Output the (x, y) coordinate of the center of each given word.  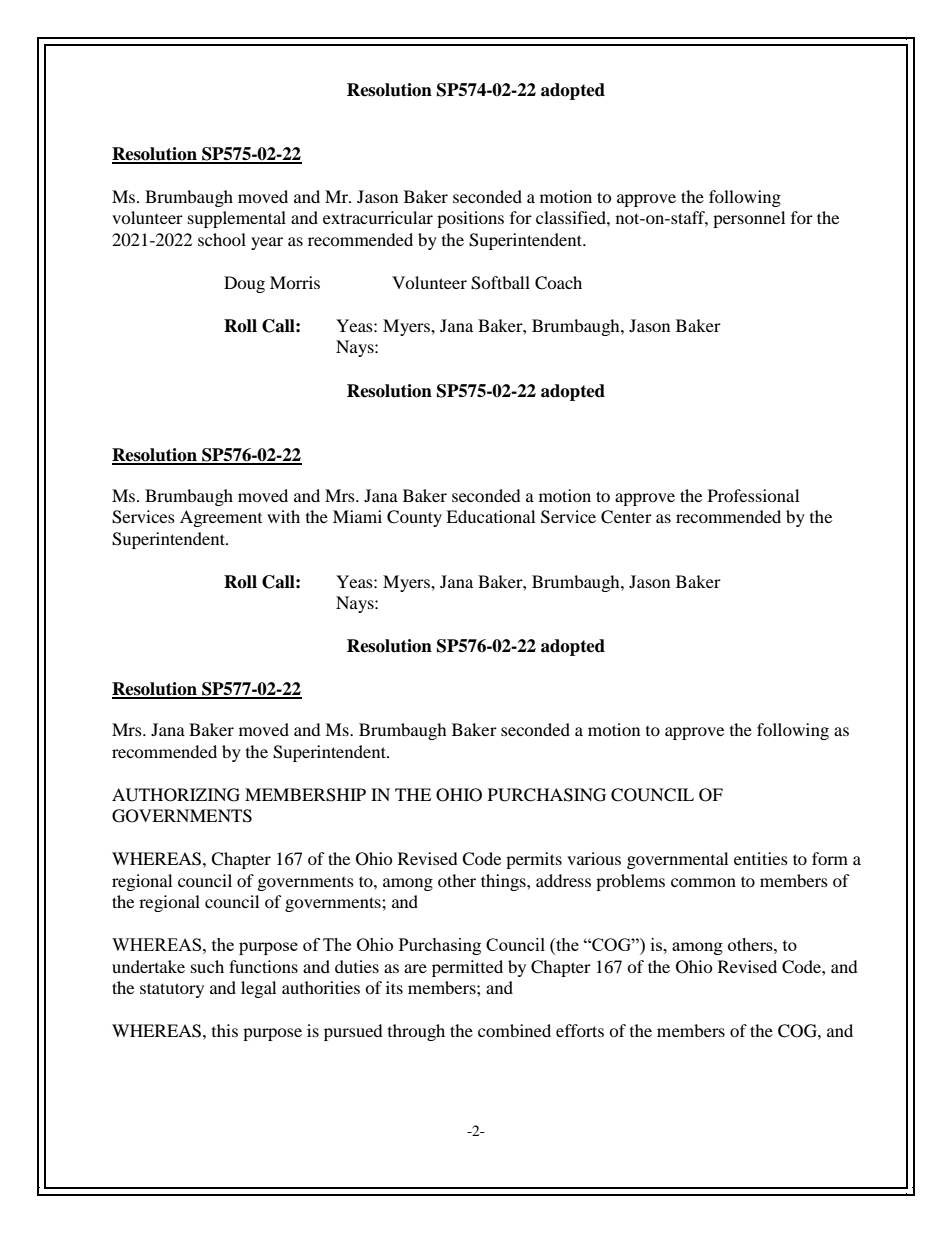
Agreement (221, 518)
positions (470, 219)
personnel (749, 219)
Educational (490, 516)
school (222, 239)
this (225, 1030)
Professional (753, 495)
